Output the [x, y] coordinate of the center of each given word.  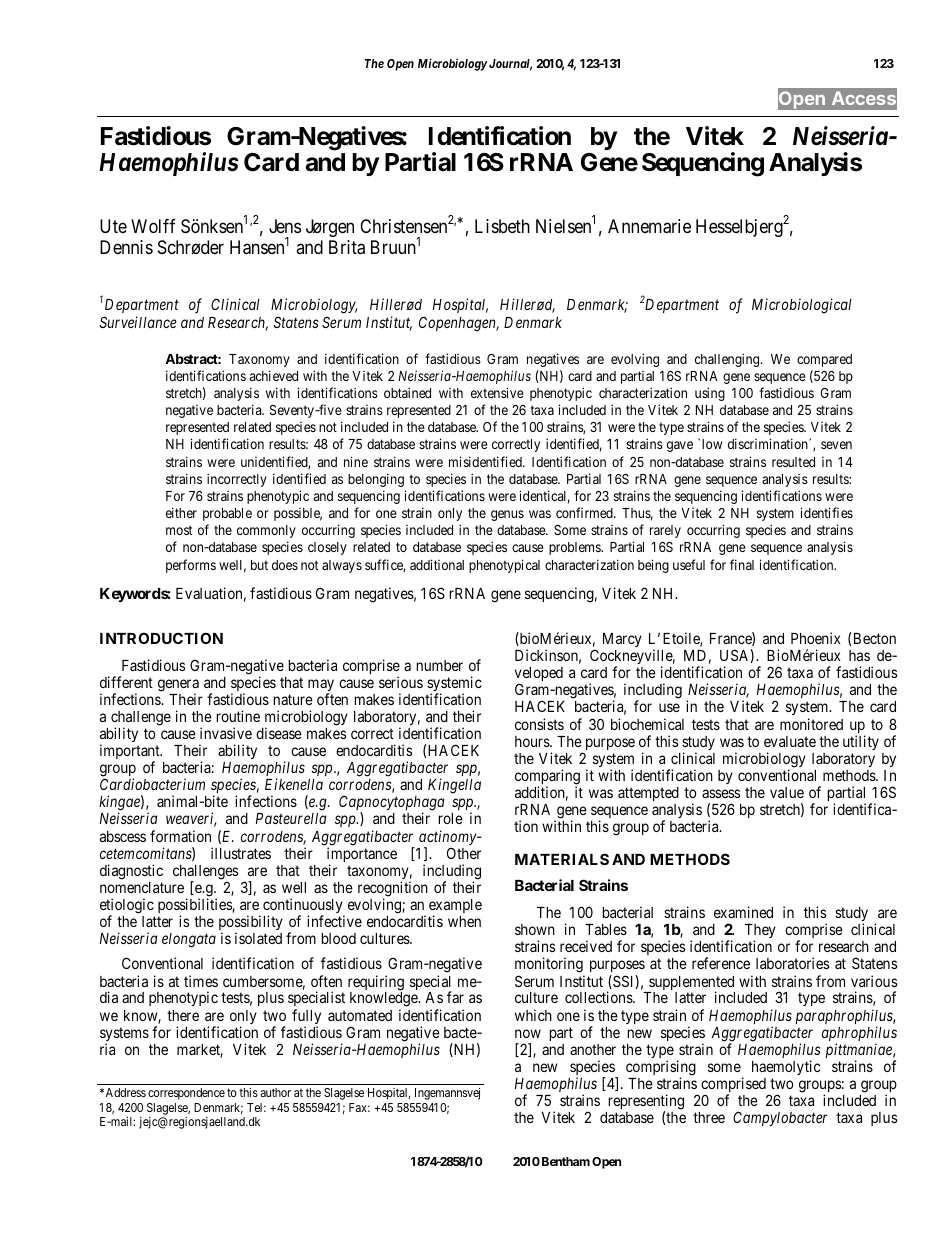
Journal [510, 65]
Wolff [153, 226]
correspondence [186, 1094]
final [742, 564]
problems [575, 548]
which [533, 1015]
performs [191, 566]
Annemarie [649, 226]
